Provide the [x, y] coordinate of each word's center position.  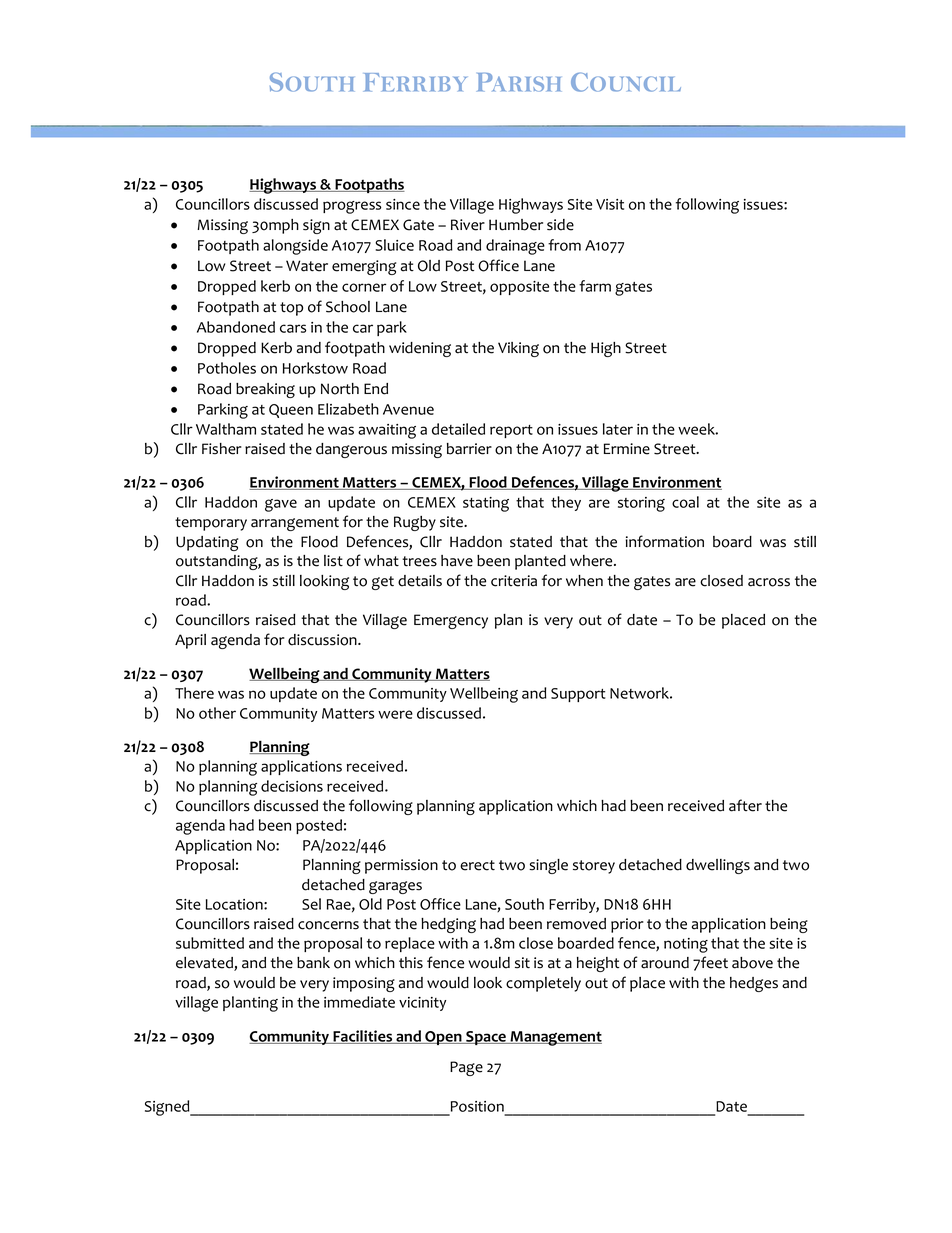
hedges [754, 984]
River [468, 225]
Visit [610, 204]
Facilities [363, 1037]
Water [307, 266]
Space [486, 1038]
